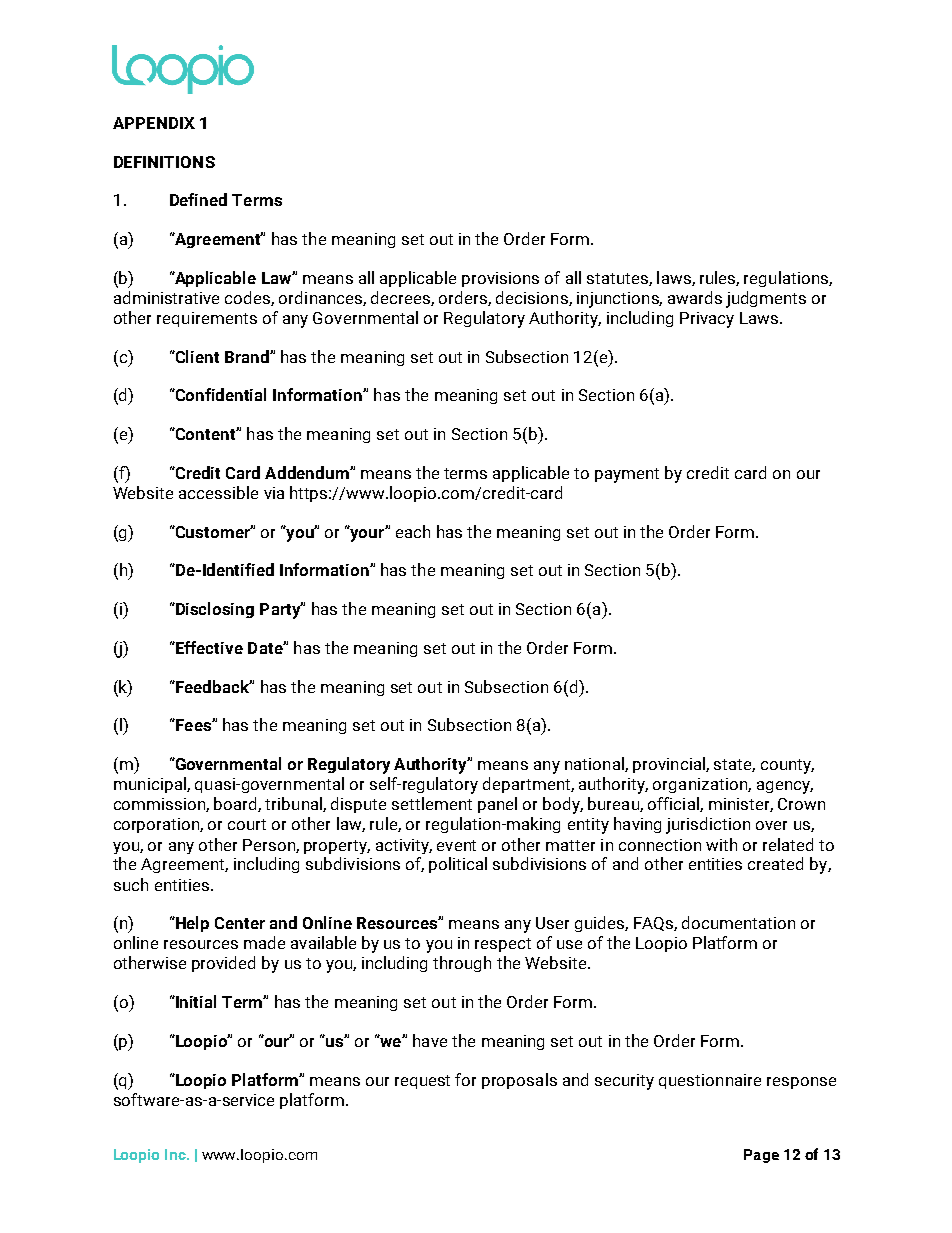 This screenshot has width=952, height=1233. Describe the element at coordinates (695, 297) in the screenshot. I see `awards` at that location.
